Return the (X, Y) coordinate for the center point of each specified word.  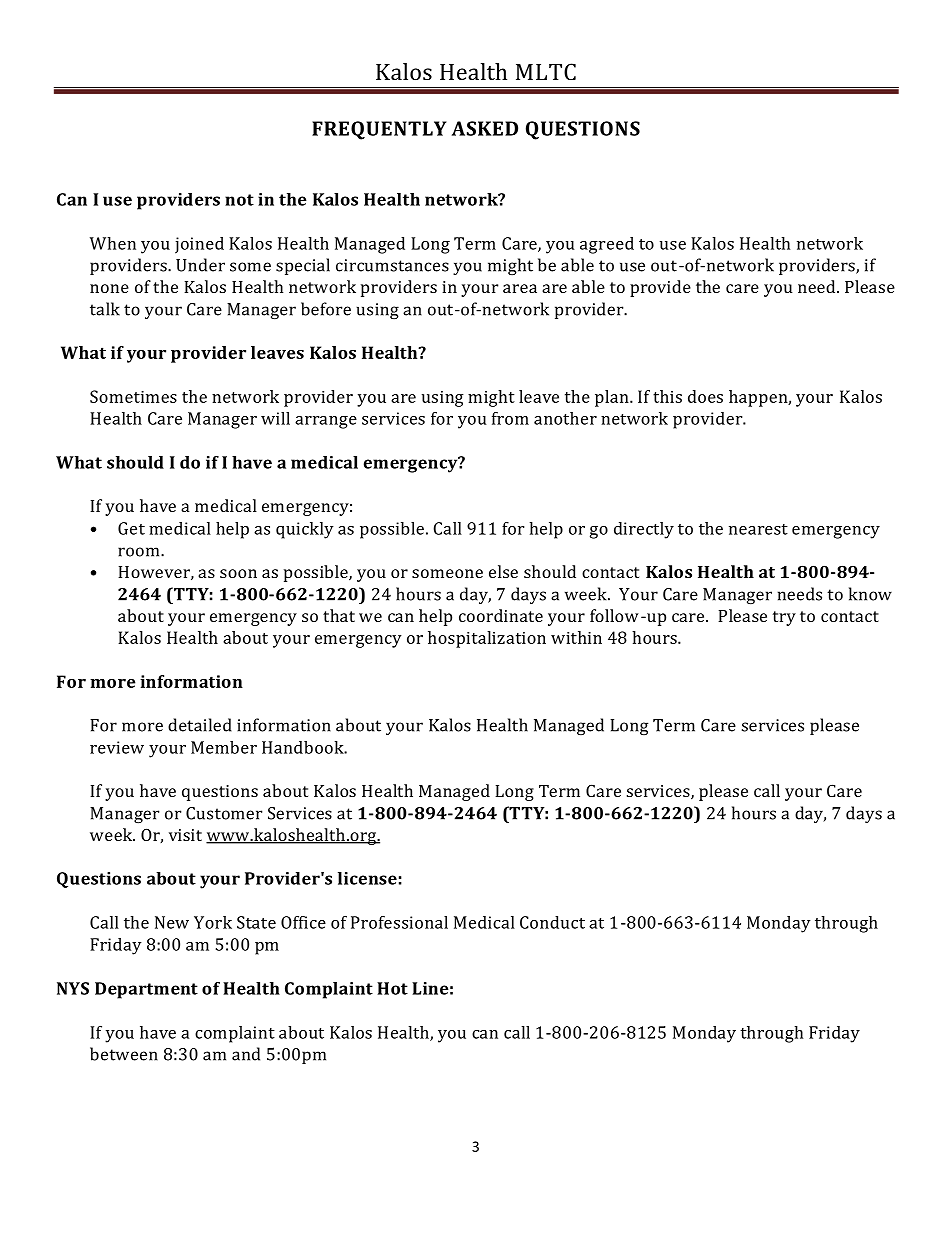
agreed (607, 245)
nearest (758, 529)
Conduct (552, 922)
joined (199, 245)
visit (185, 835)
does (705, 396)
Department (146, 990)
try (784, 618)
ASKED (485, 128)
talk (105, 309)
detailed (200, 725)
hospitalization (487, 639)
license (367, 878)
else (503, 571)
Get (131, 528)
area (520, 288)
